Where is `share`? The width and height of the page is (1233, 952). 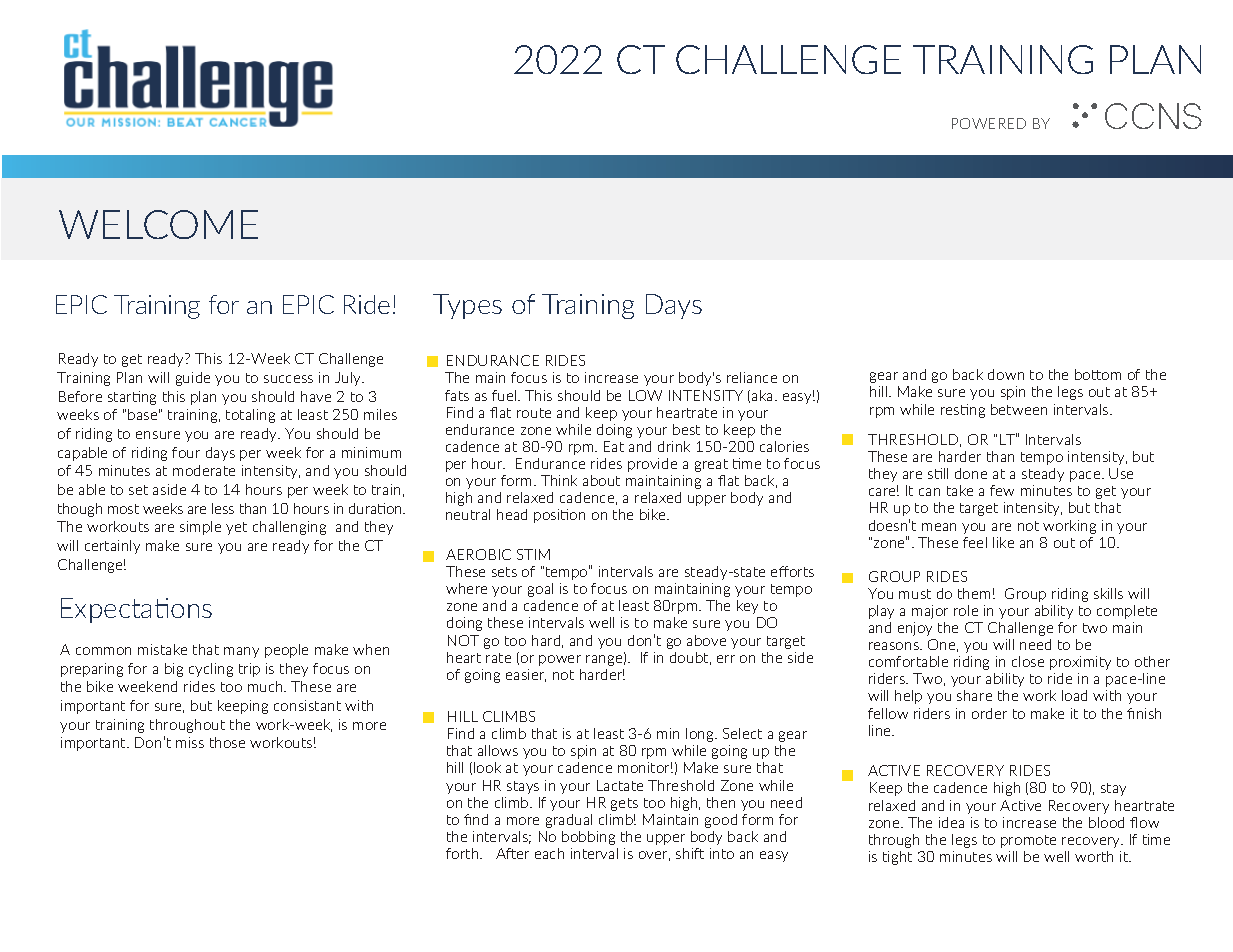
share is located at coordinates (974, 695).
